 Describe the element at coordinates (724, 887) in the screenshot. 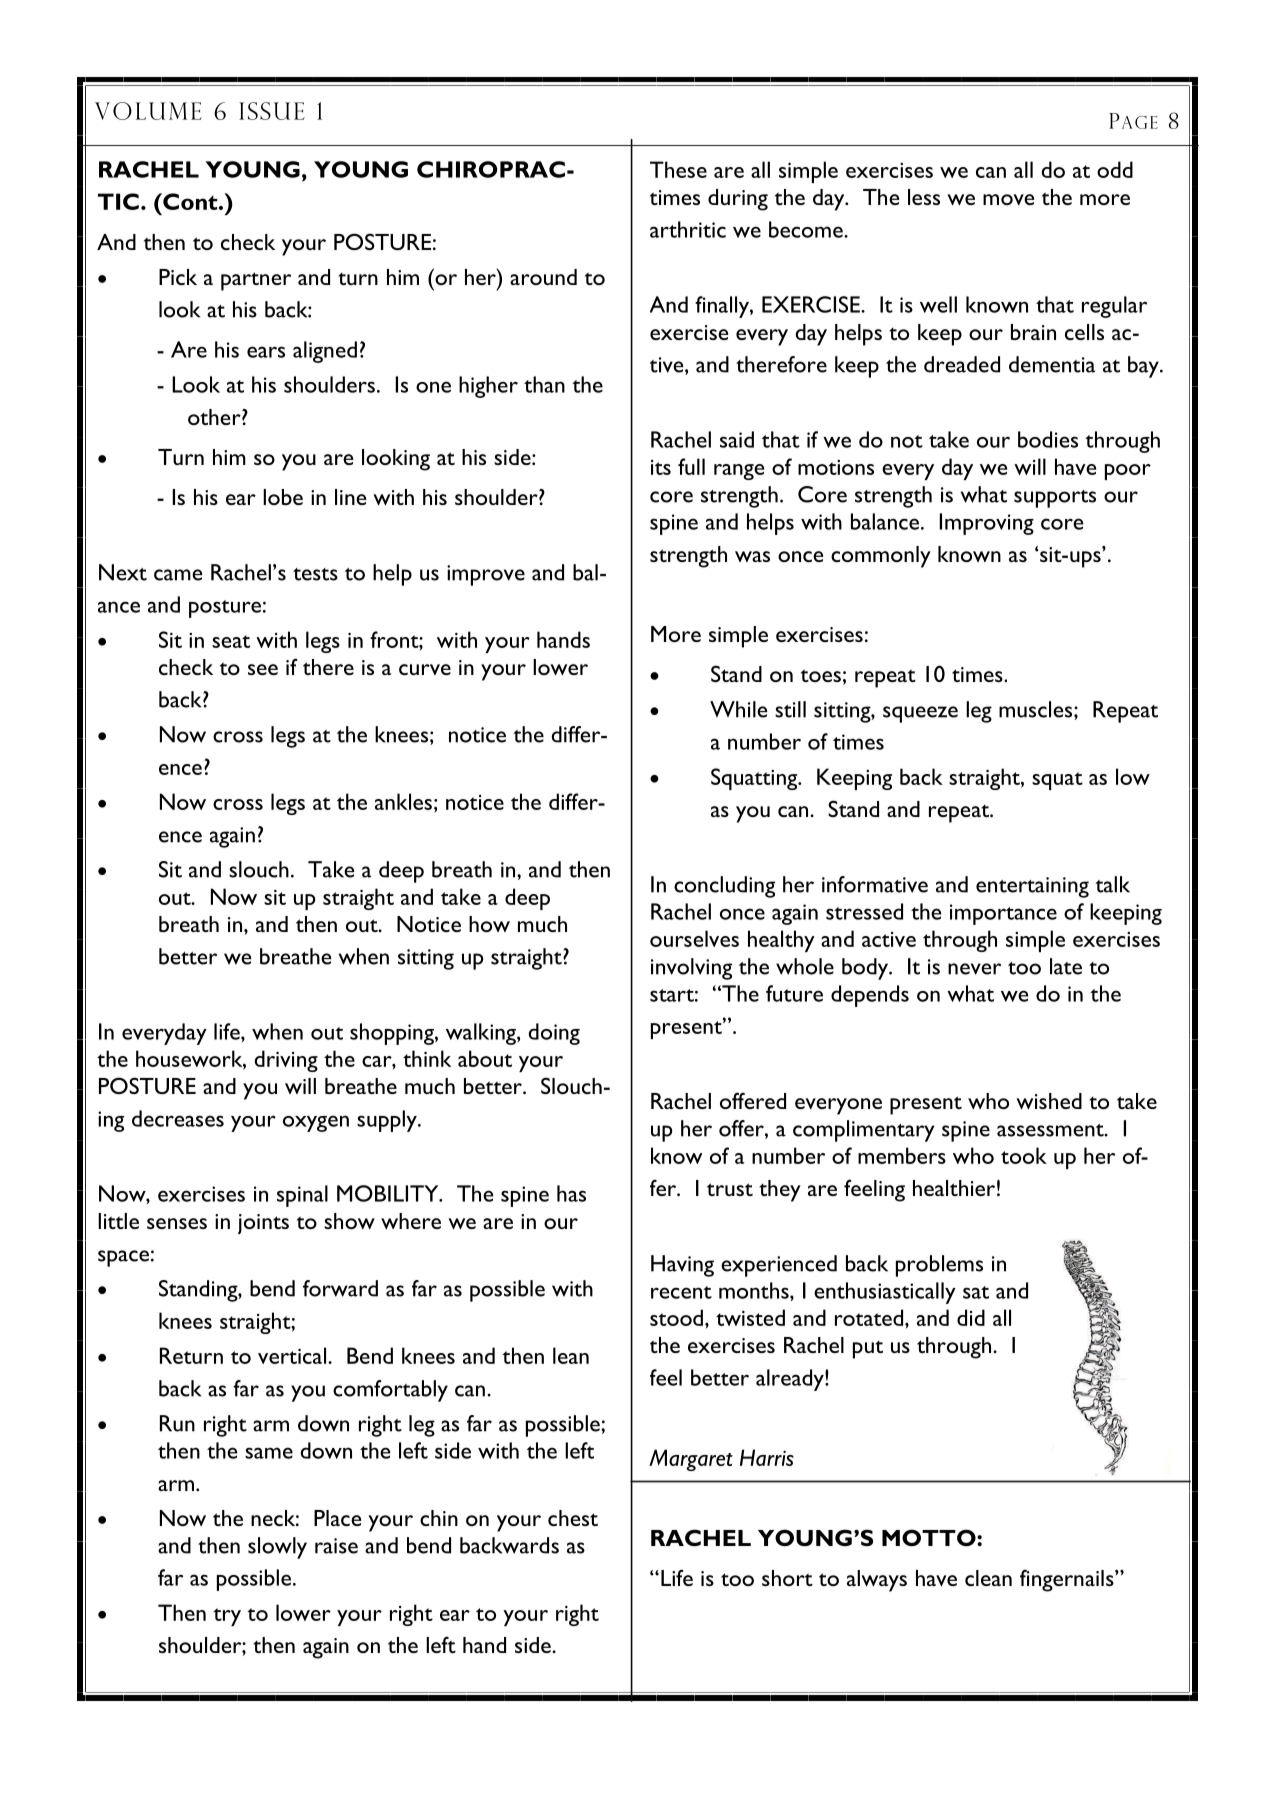

I see `concluding` at that location.
